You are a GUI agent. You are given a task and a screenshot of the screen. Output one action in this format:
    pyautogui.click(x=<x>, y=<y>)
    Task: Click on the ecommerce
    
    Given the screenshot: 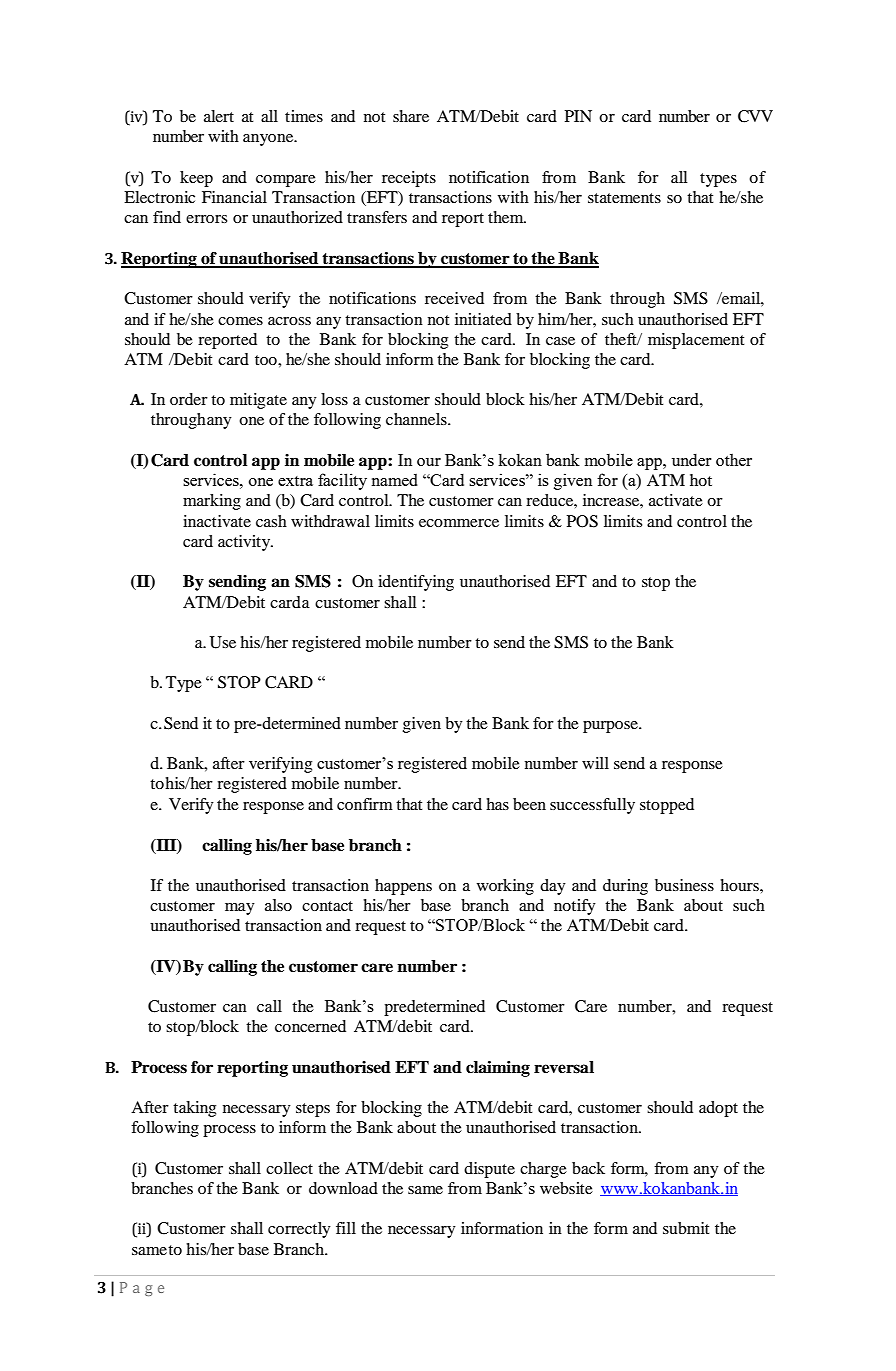 What is the action you would take?
    pyautogui.click(x=459, y=523)
